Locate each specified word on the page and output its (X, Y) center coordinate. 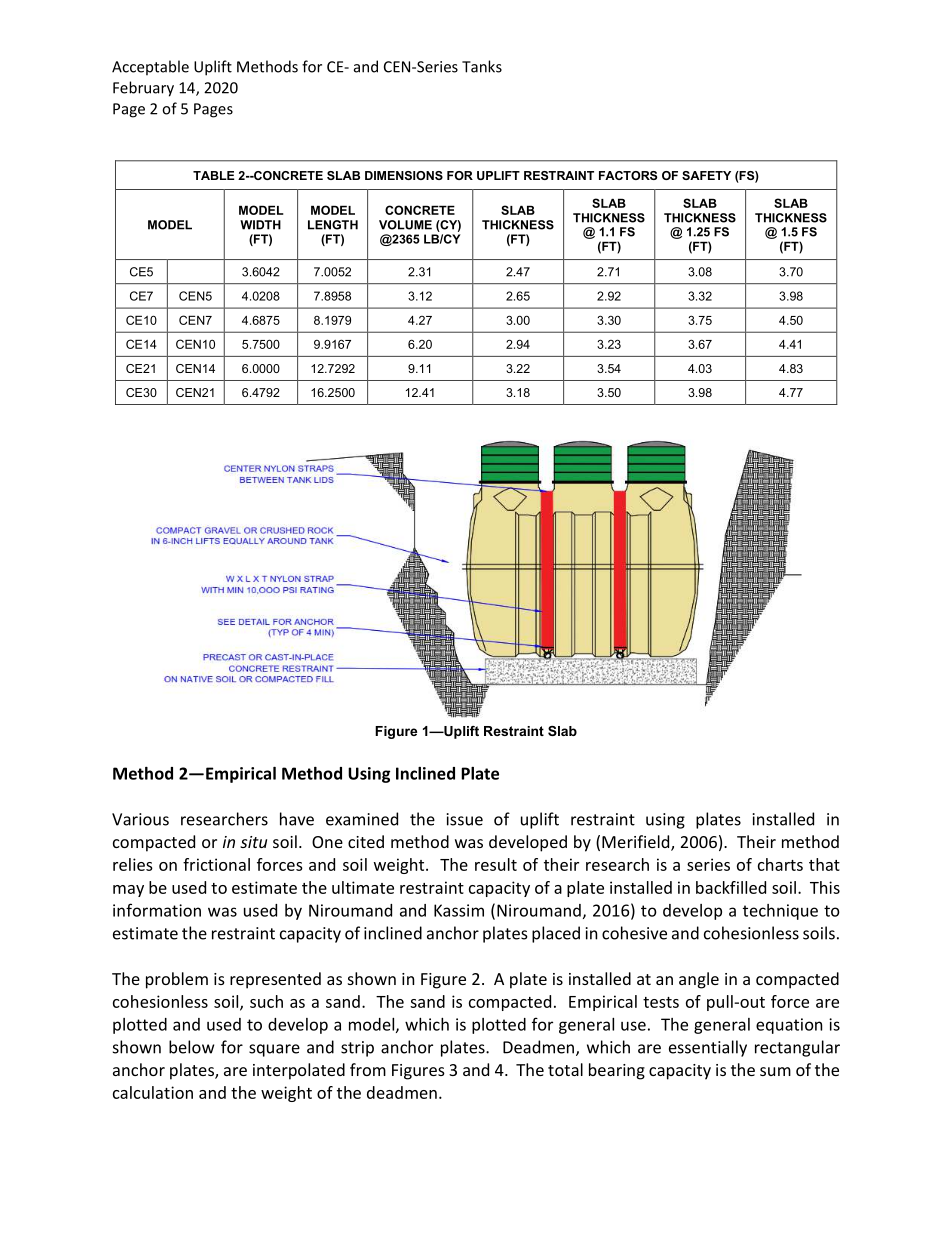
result (496, 864)
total (565, 1069)
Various (140, 819)
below (191, 1047)
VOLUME (405, 225)
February (143, 89)
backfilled (731, 887)
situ (253, 842)
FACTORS (628, 175)
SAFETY (706, 175)
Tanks (482, 66)
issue (465, 819)
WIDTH (260, 225)
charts (780, 864)
